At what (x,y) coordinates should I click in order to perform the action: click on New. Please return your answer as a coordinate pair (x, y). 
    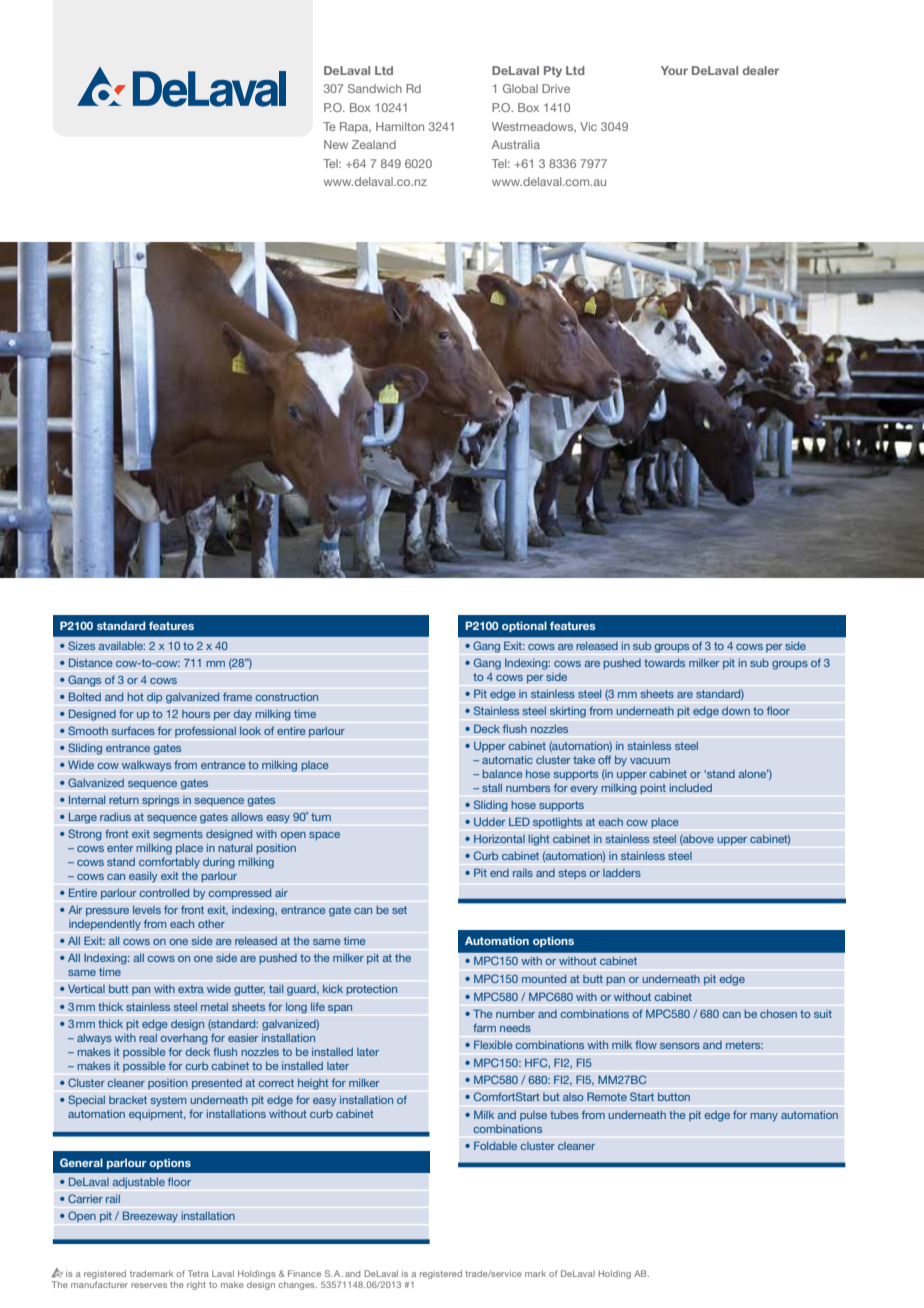
    Looking at the image, I should click on (336, 144).
